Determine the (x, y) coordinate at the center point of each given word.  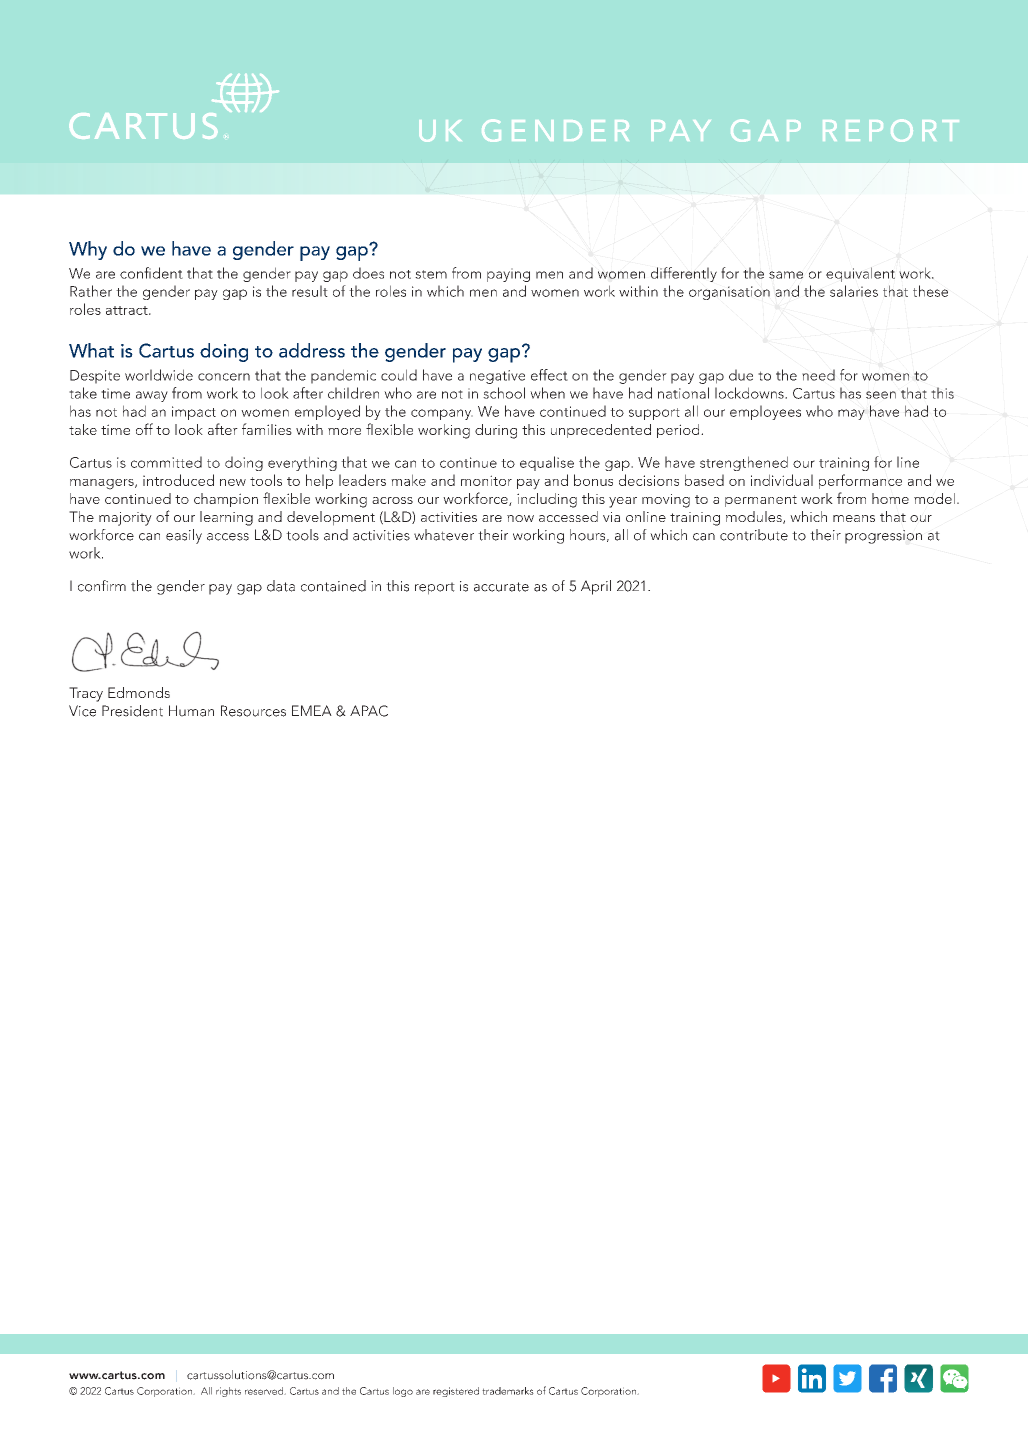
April (596, 587)
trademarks (508, 1391)
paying (508, 275)
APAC (369, 711)
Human (191, 711)
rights (228, 1392)
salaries (854, 291)
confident (151, 273)
